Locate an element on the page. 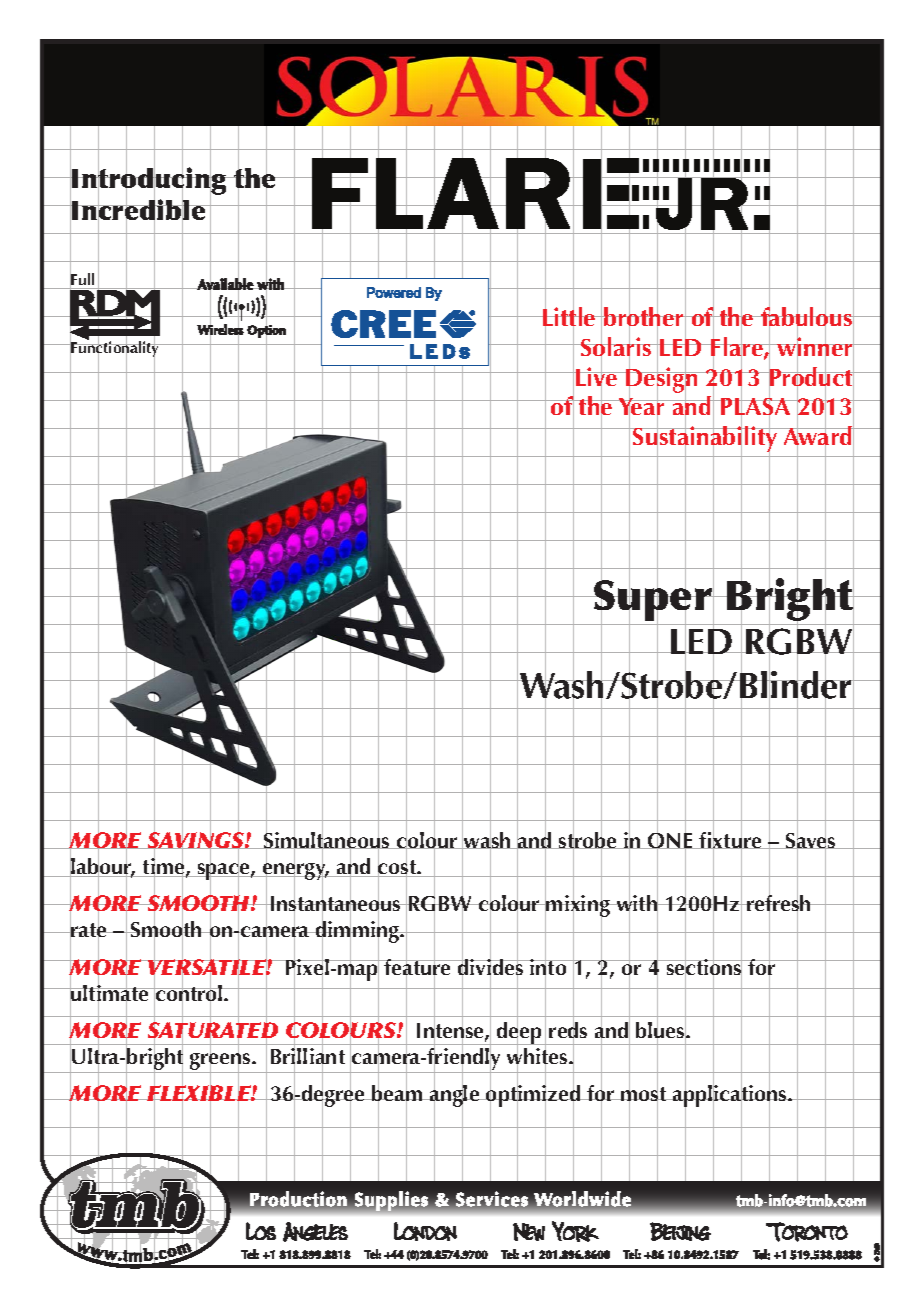 Image resolution: width=924 pixels, height=1308 pixels. greens is located at coordinates (220, 1062).
